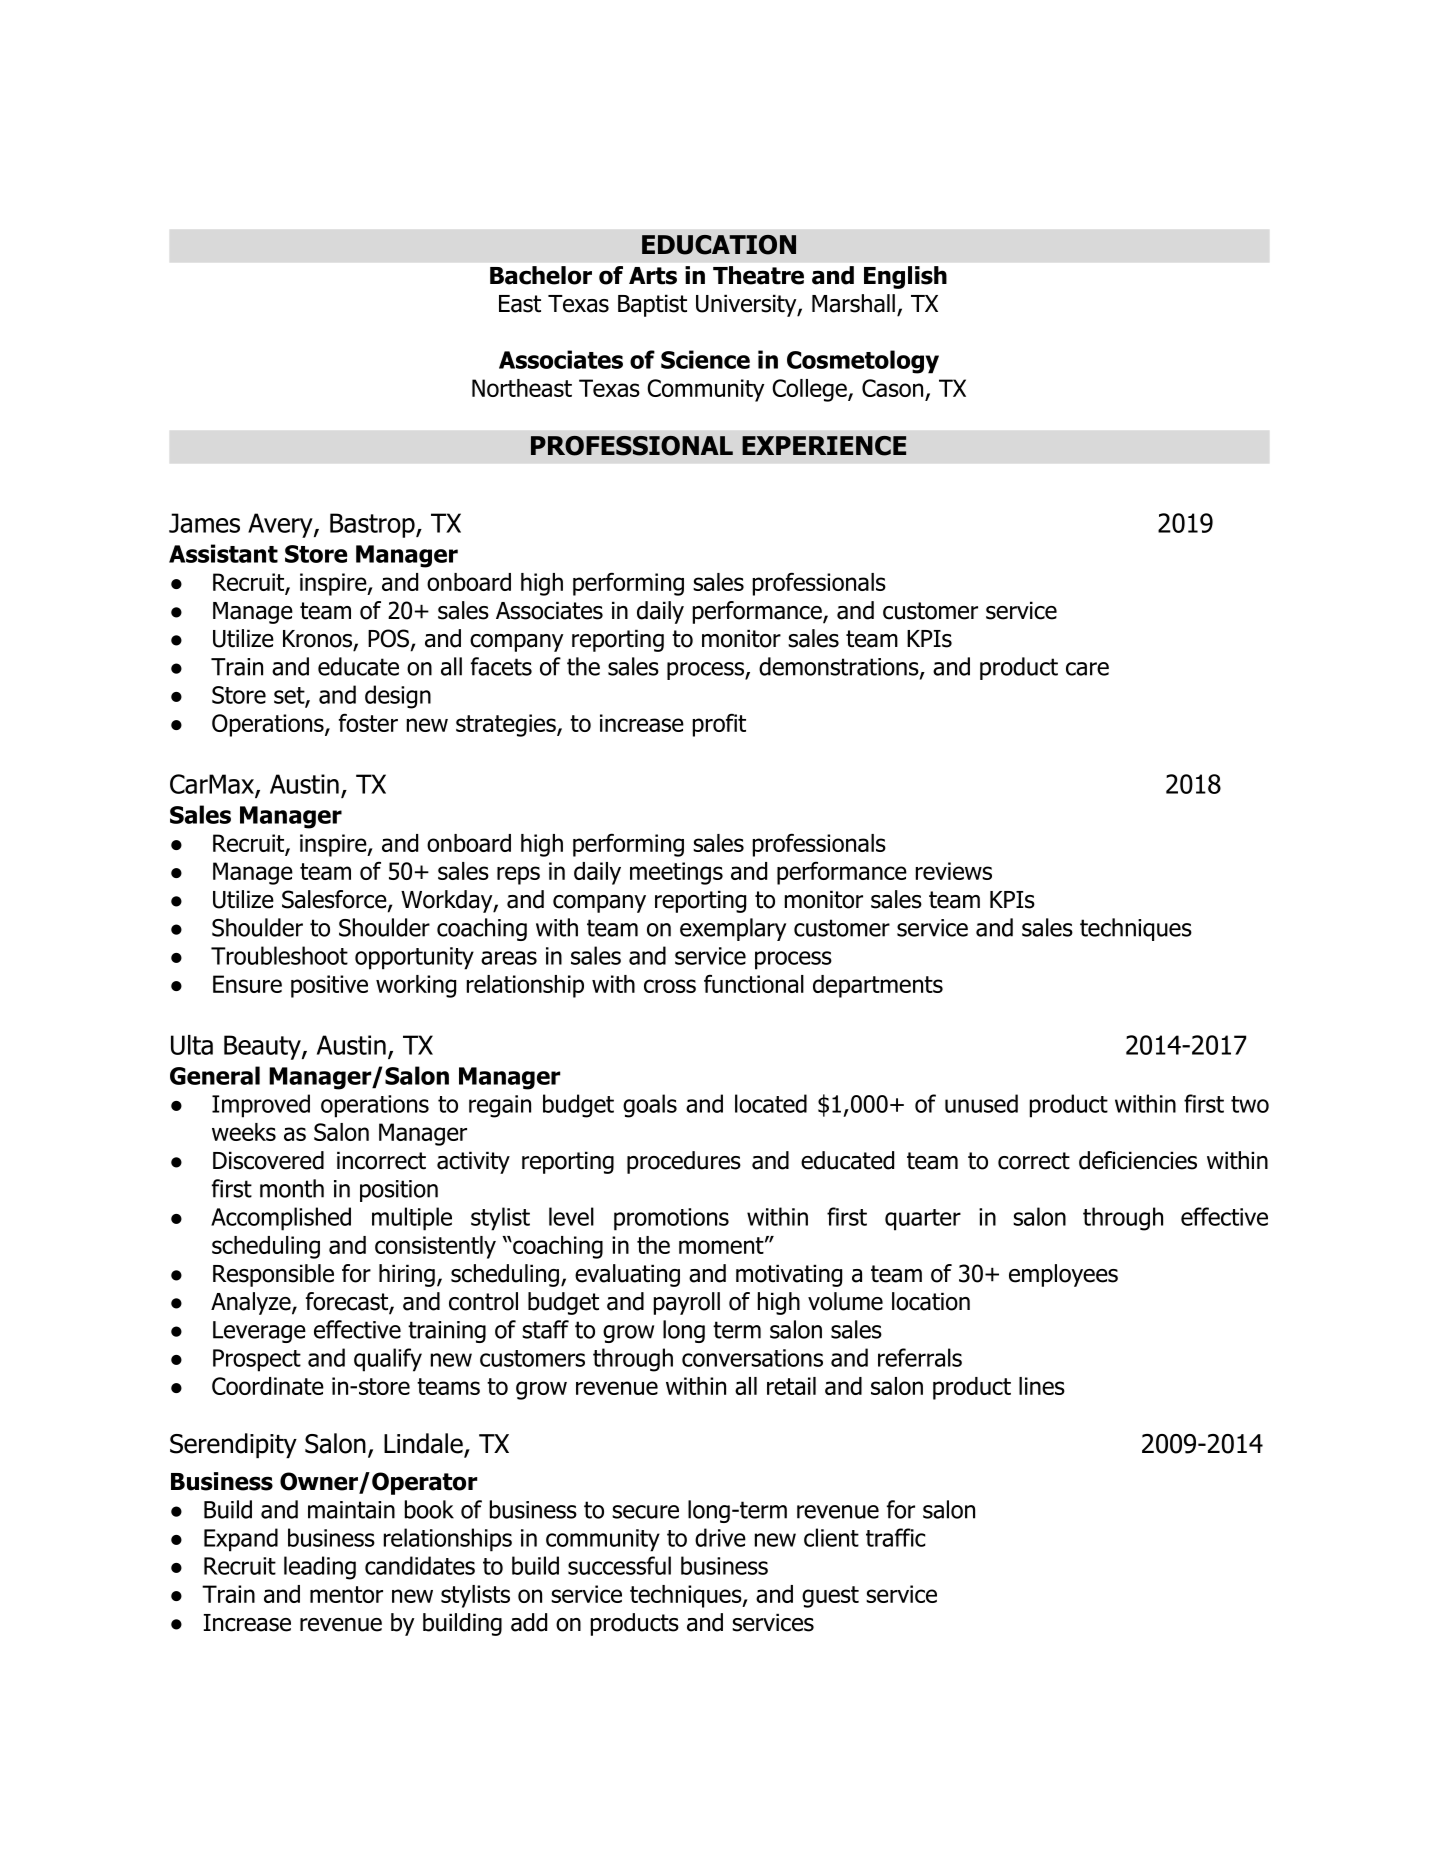  Describe the element at coordinates (279, 955) in the screenshot. I see `Troubleshoot` at that location.
